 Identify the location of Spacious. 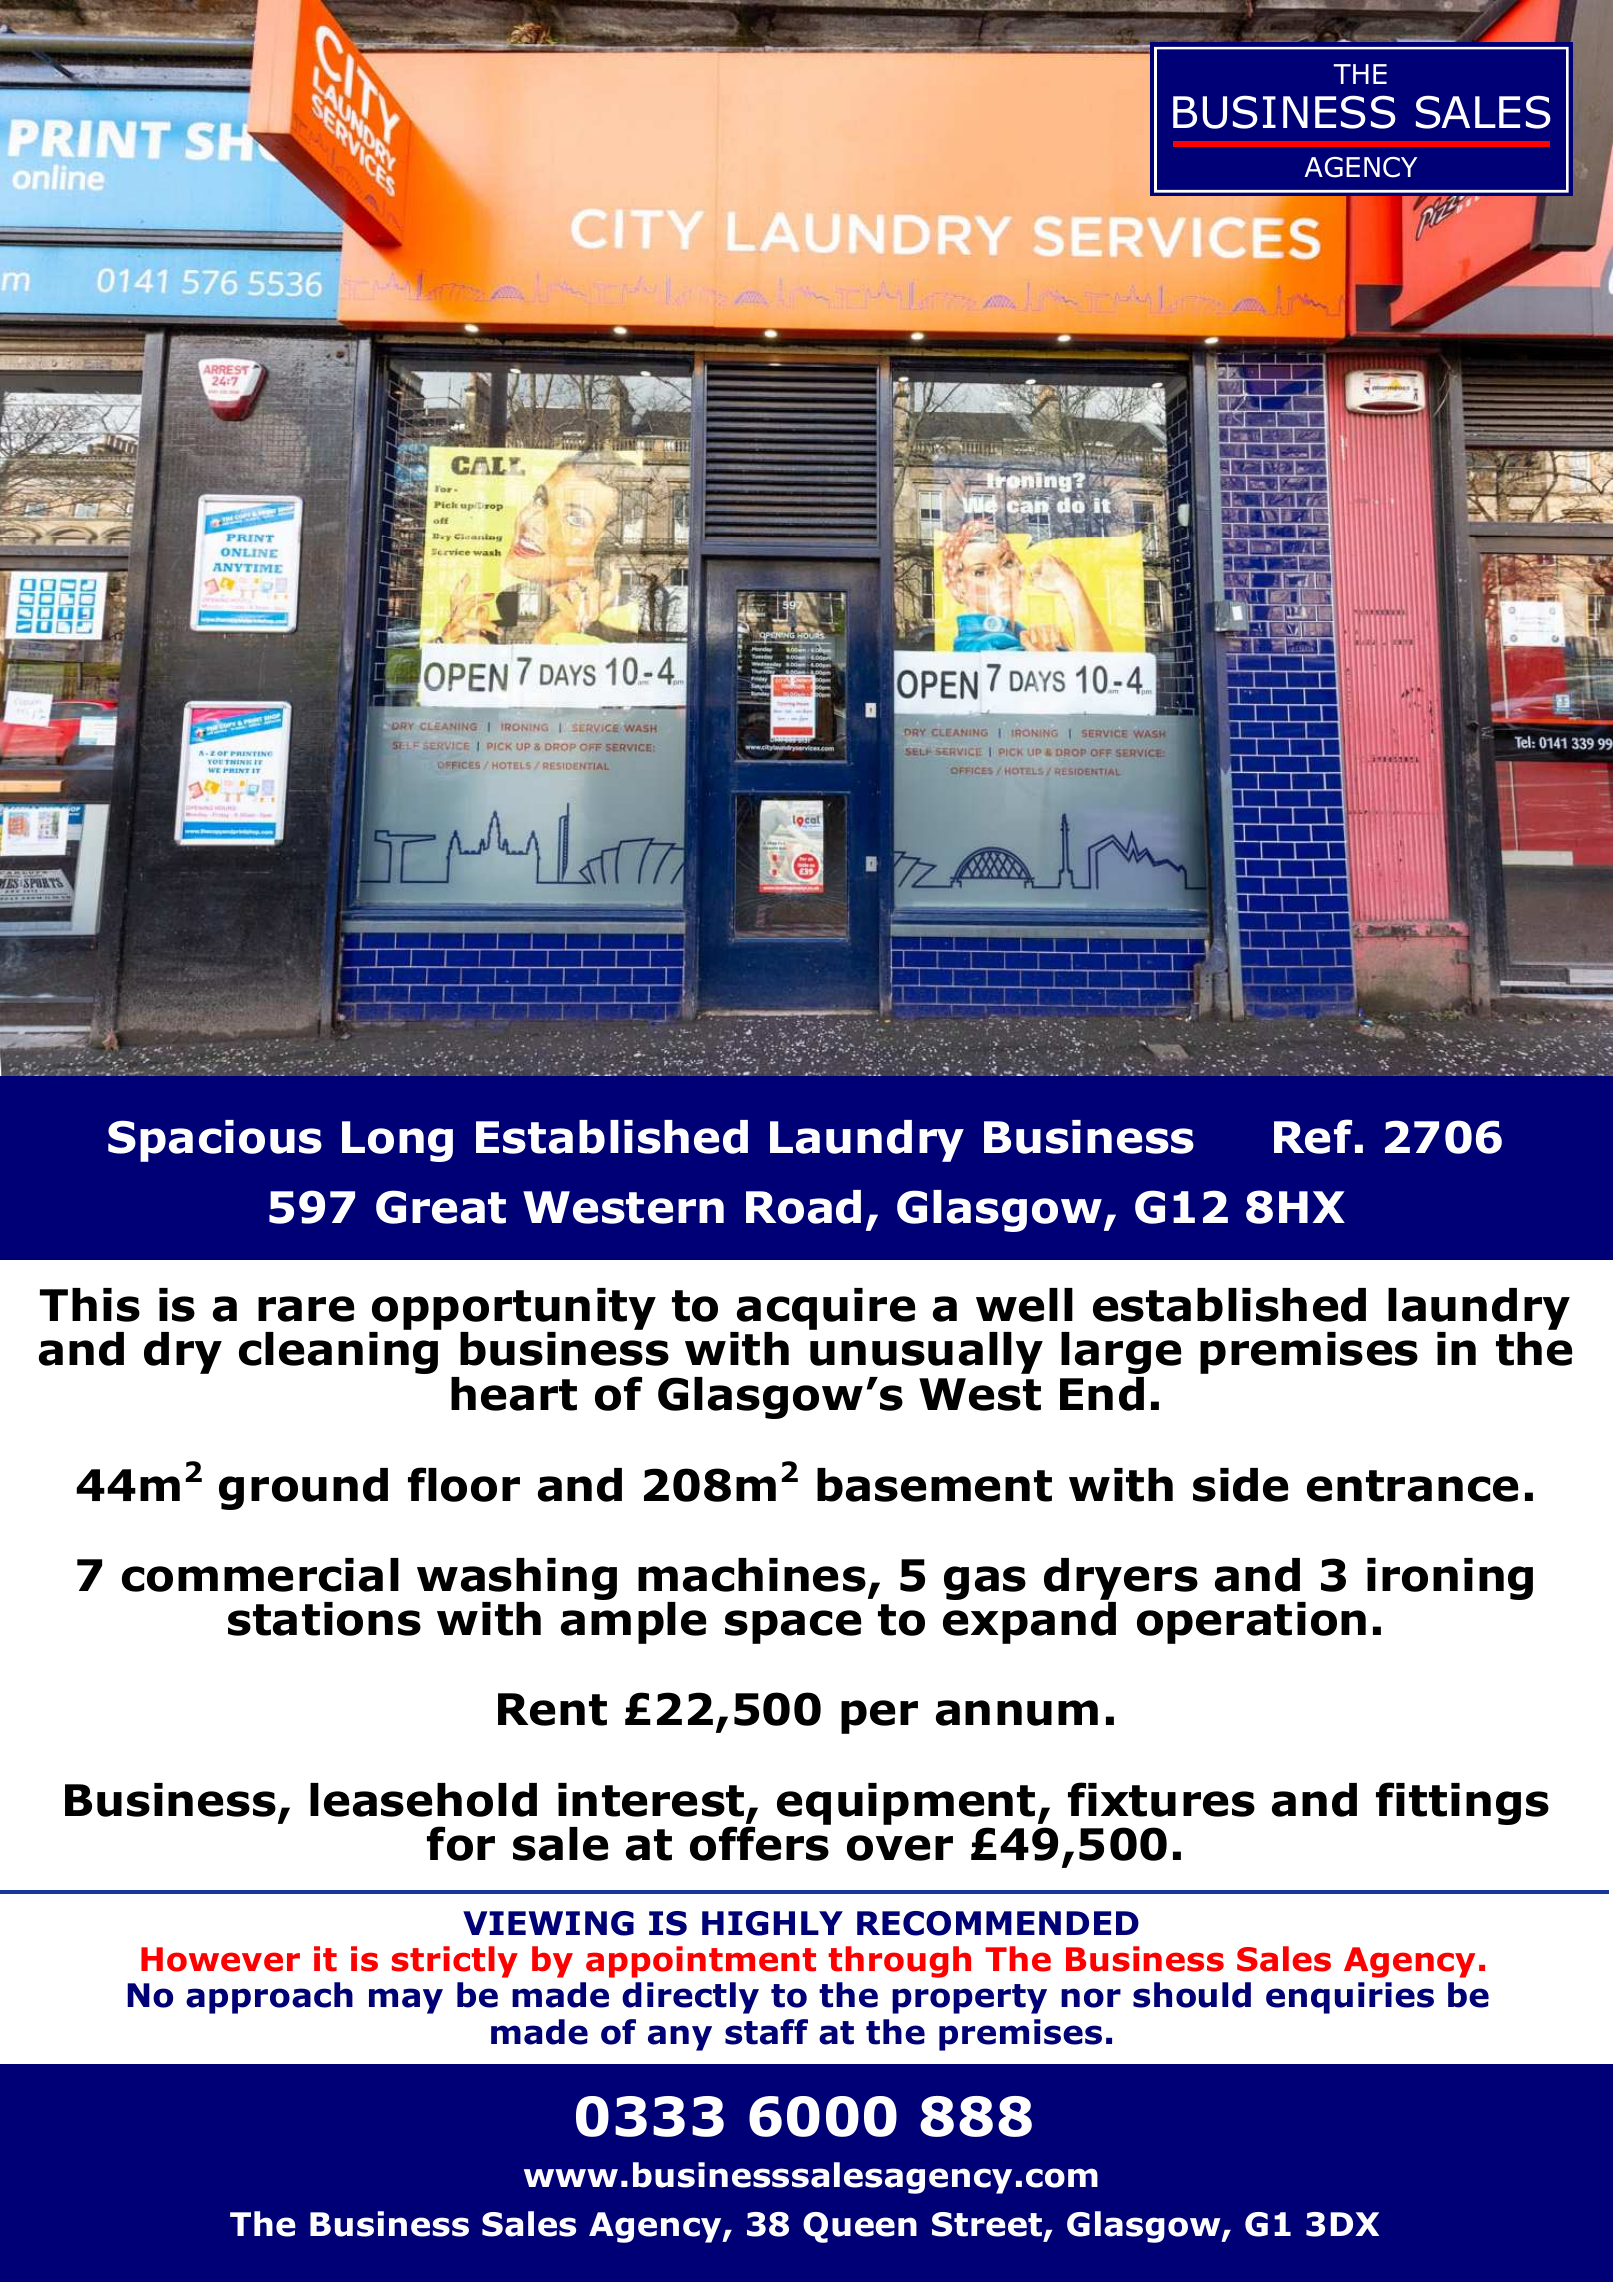
(215, 1141).
